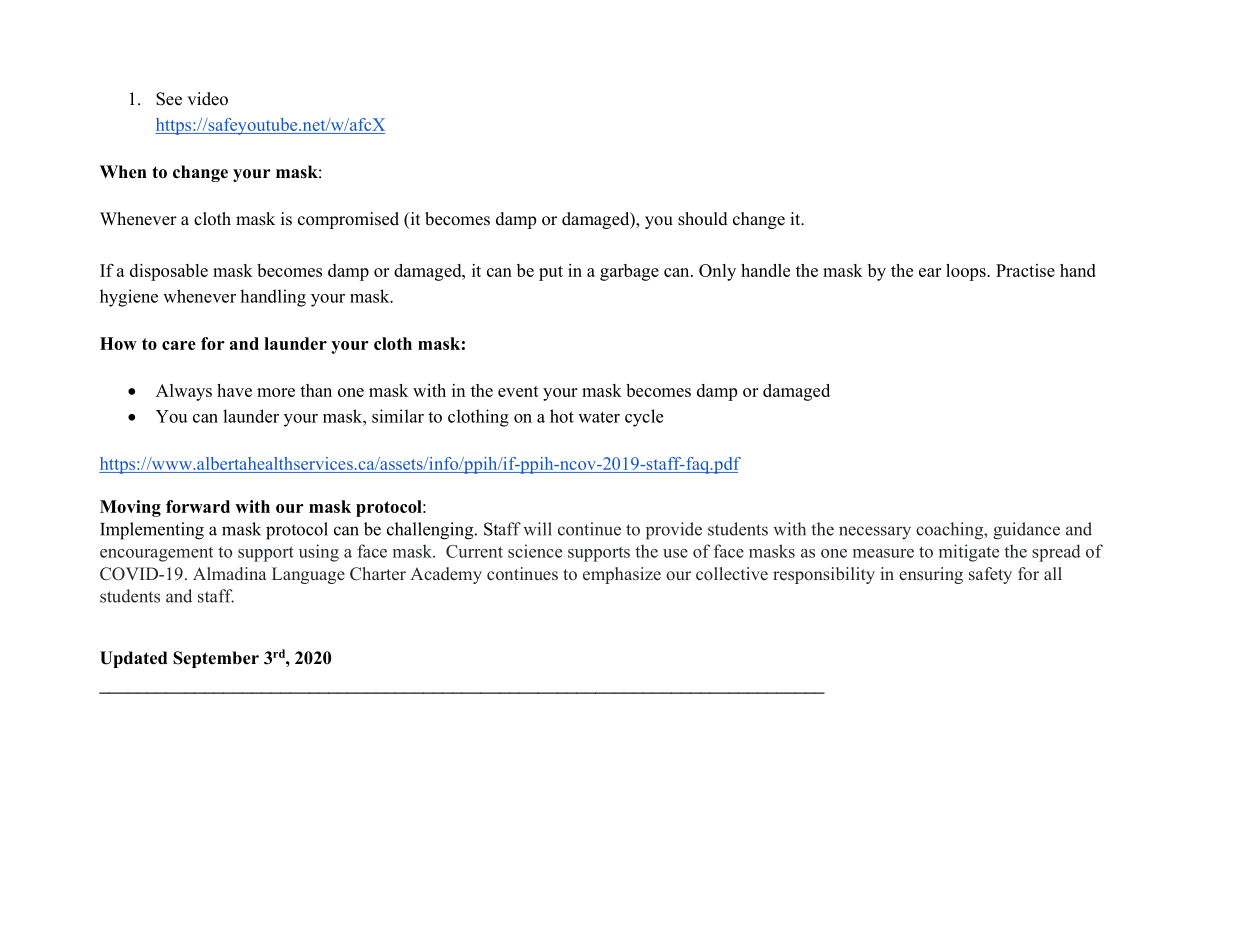 The width and height of the page is (1233, 952). Describe the element at coordinates (216, 659) in the page. I see `September` at that location.
